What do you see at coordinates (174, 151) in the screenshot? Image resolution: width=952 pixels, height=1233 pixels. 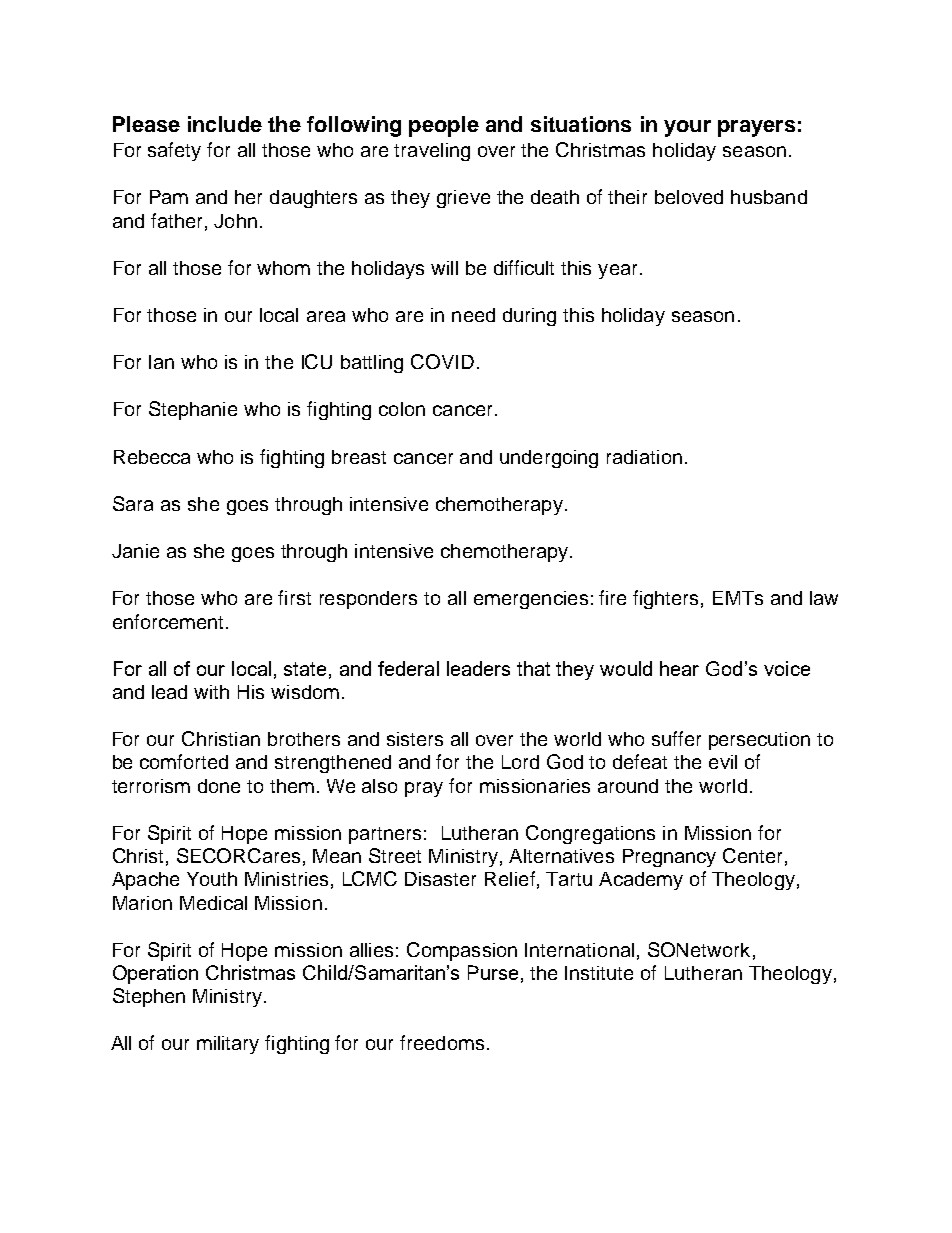 I see `safety` at bounding box center [174, 151].
